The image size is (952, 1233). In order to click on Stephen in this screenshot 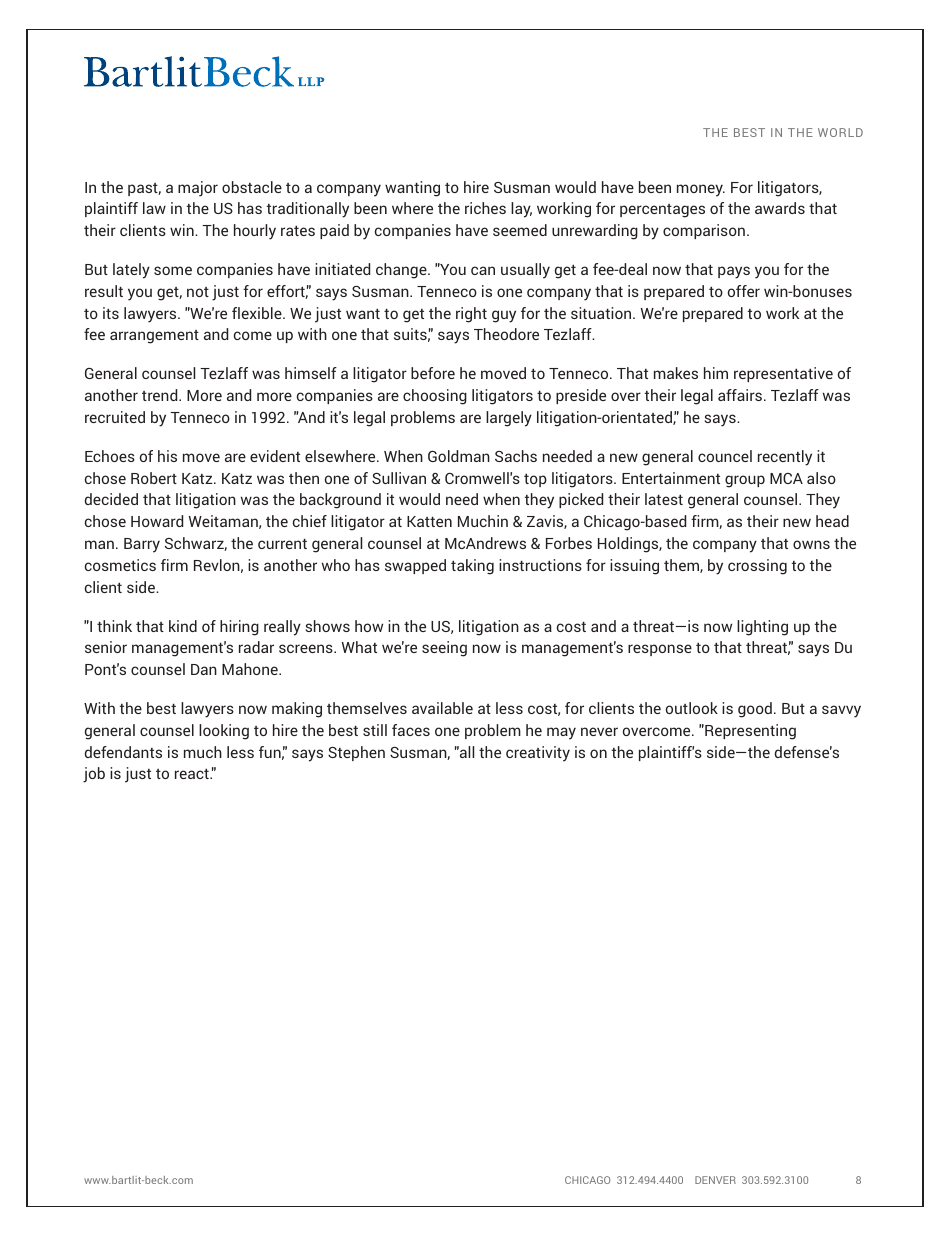, I will do `click(356, 753)`.
